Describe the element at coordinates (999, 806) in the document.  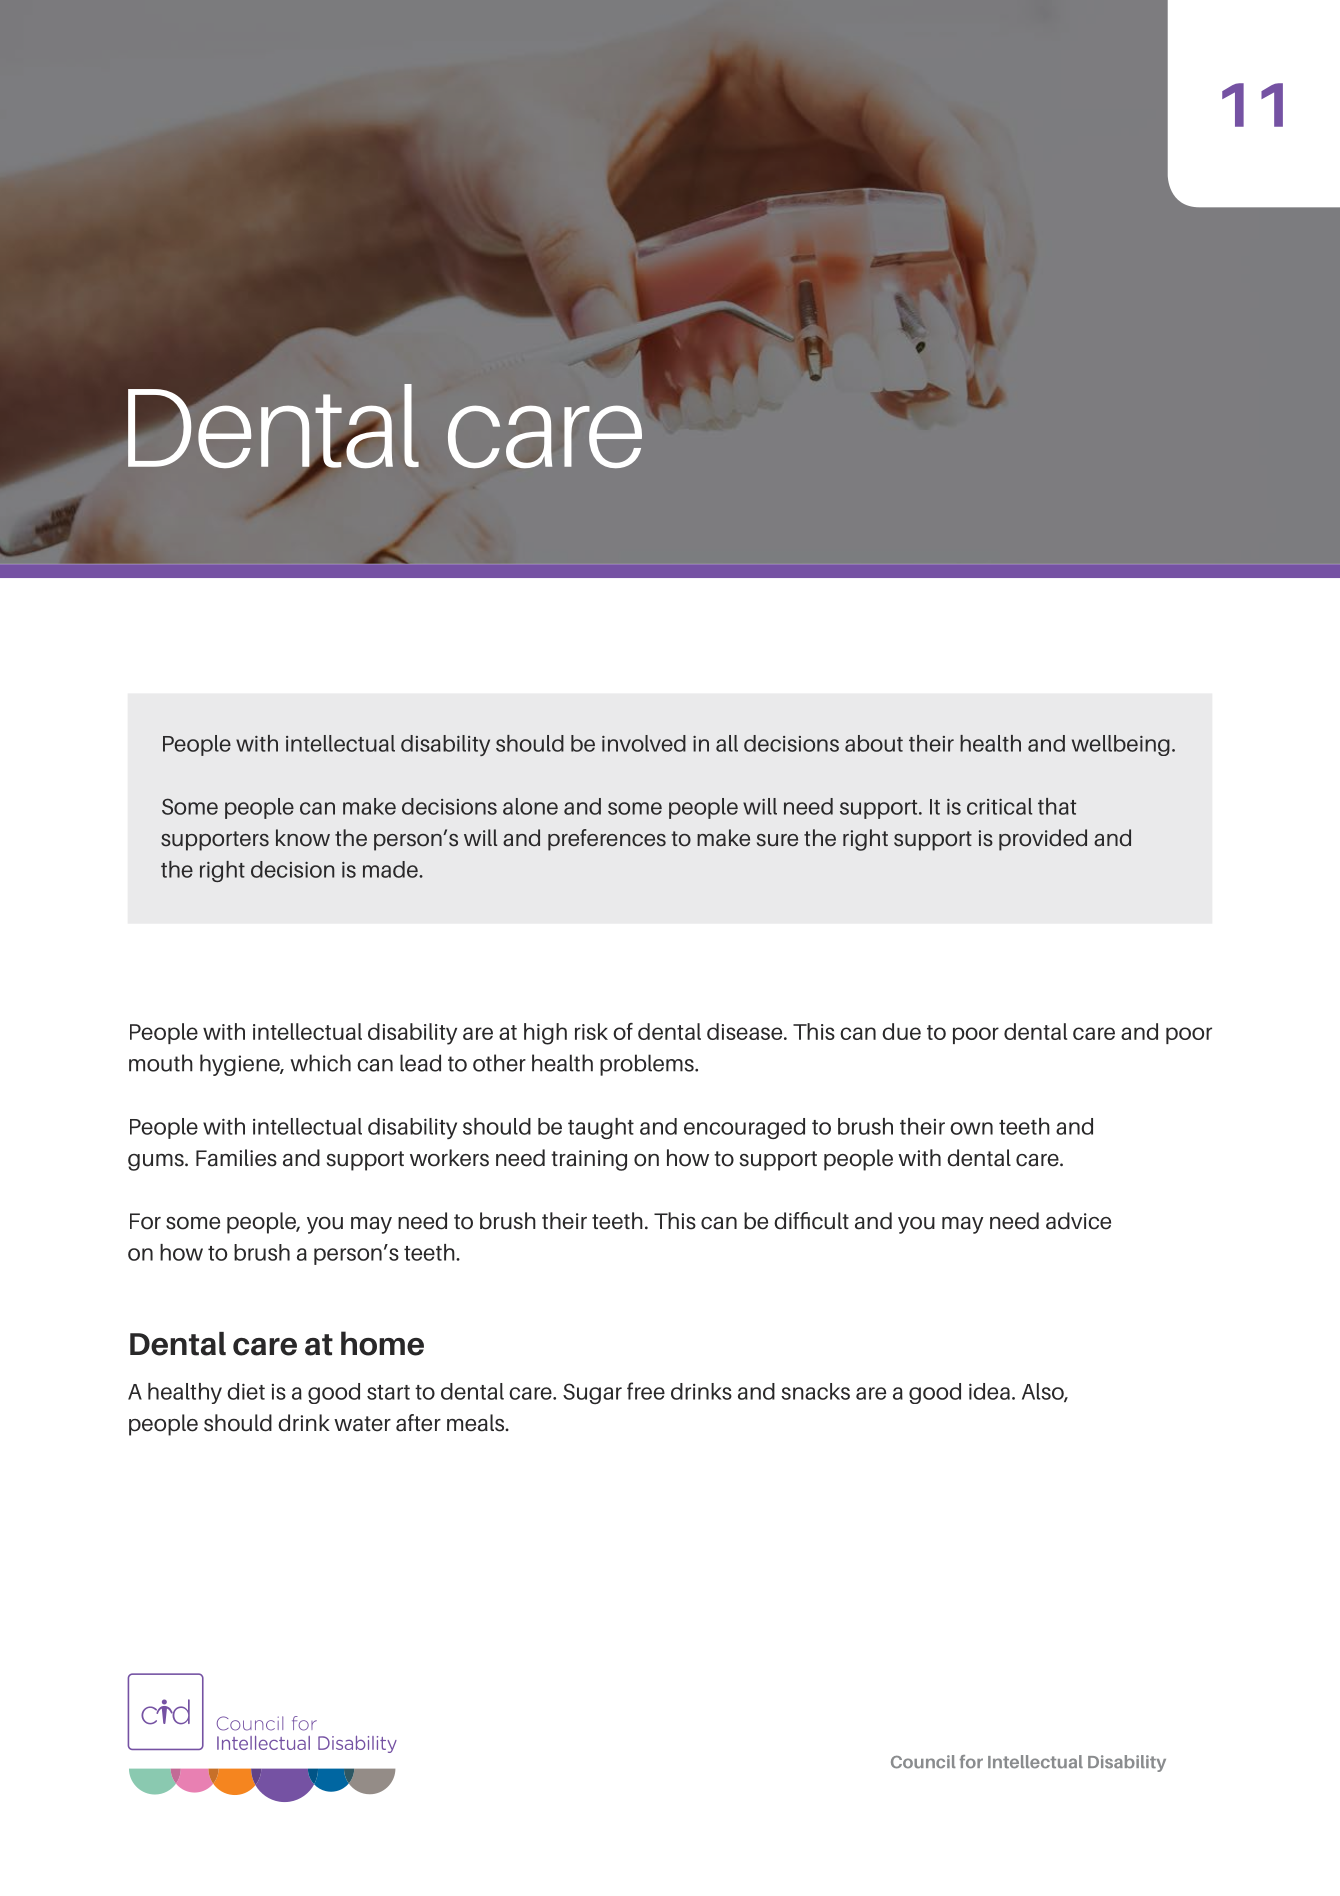
I see `critical` at that location.
